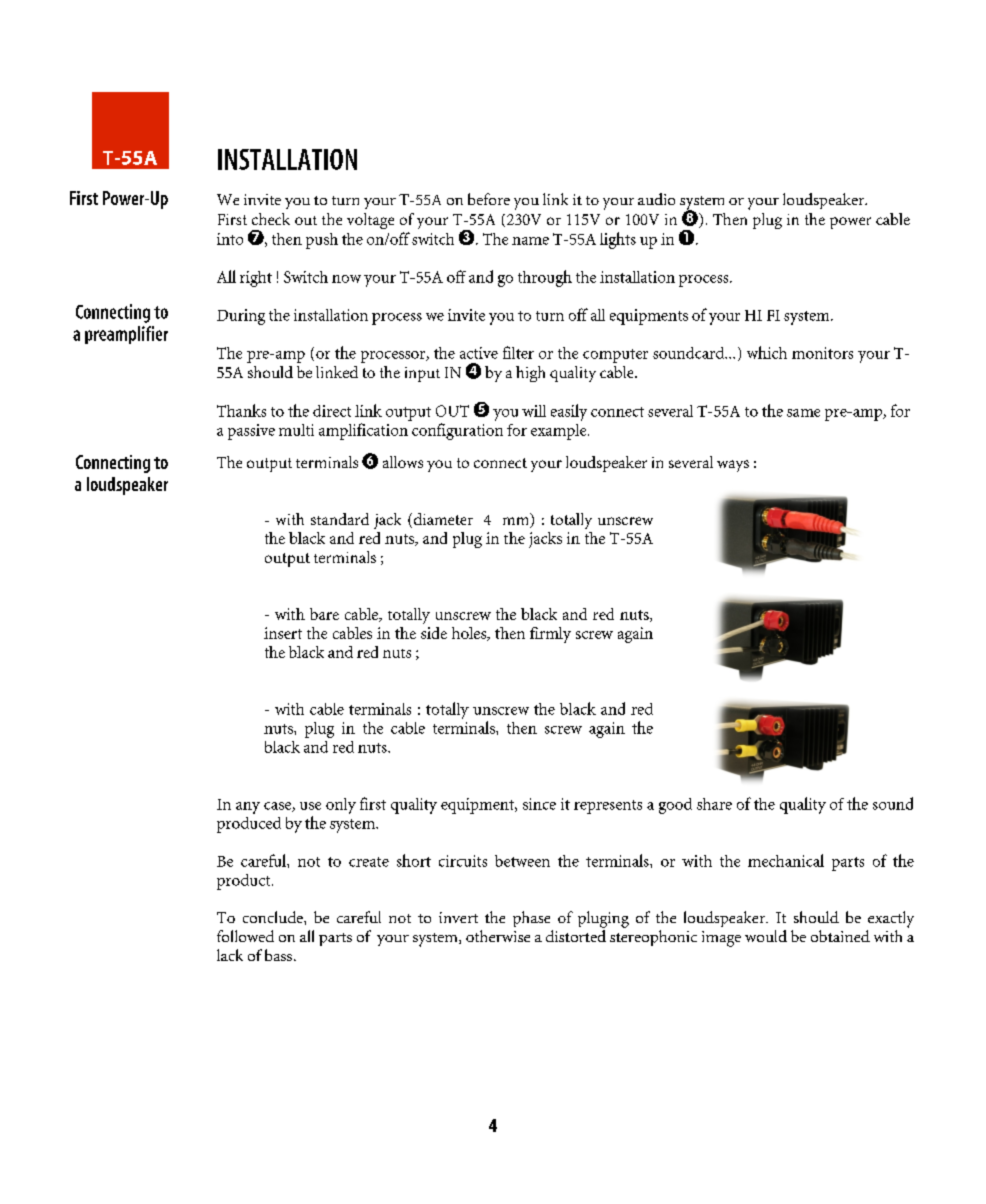 This screenshot has height=1204, width=986. Describe the element at coordinates (251, 432) in the screenshot. I see `passive` at that location.
